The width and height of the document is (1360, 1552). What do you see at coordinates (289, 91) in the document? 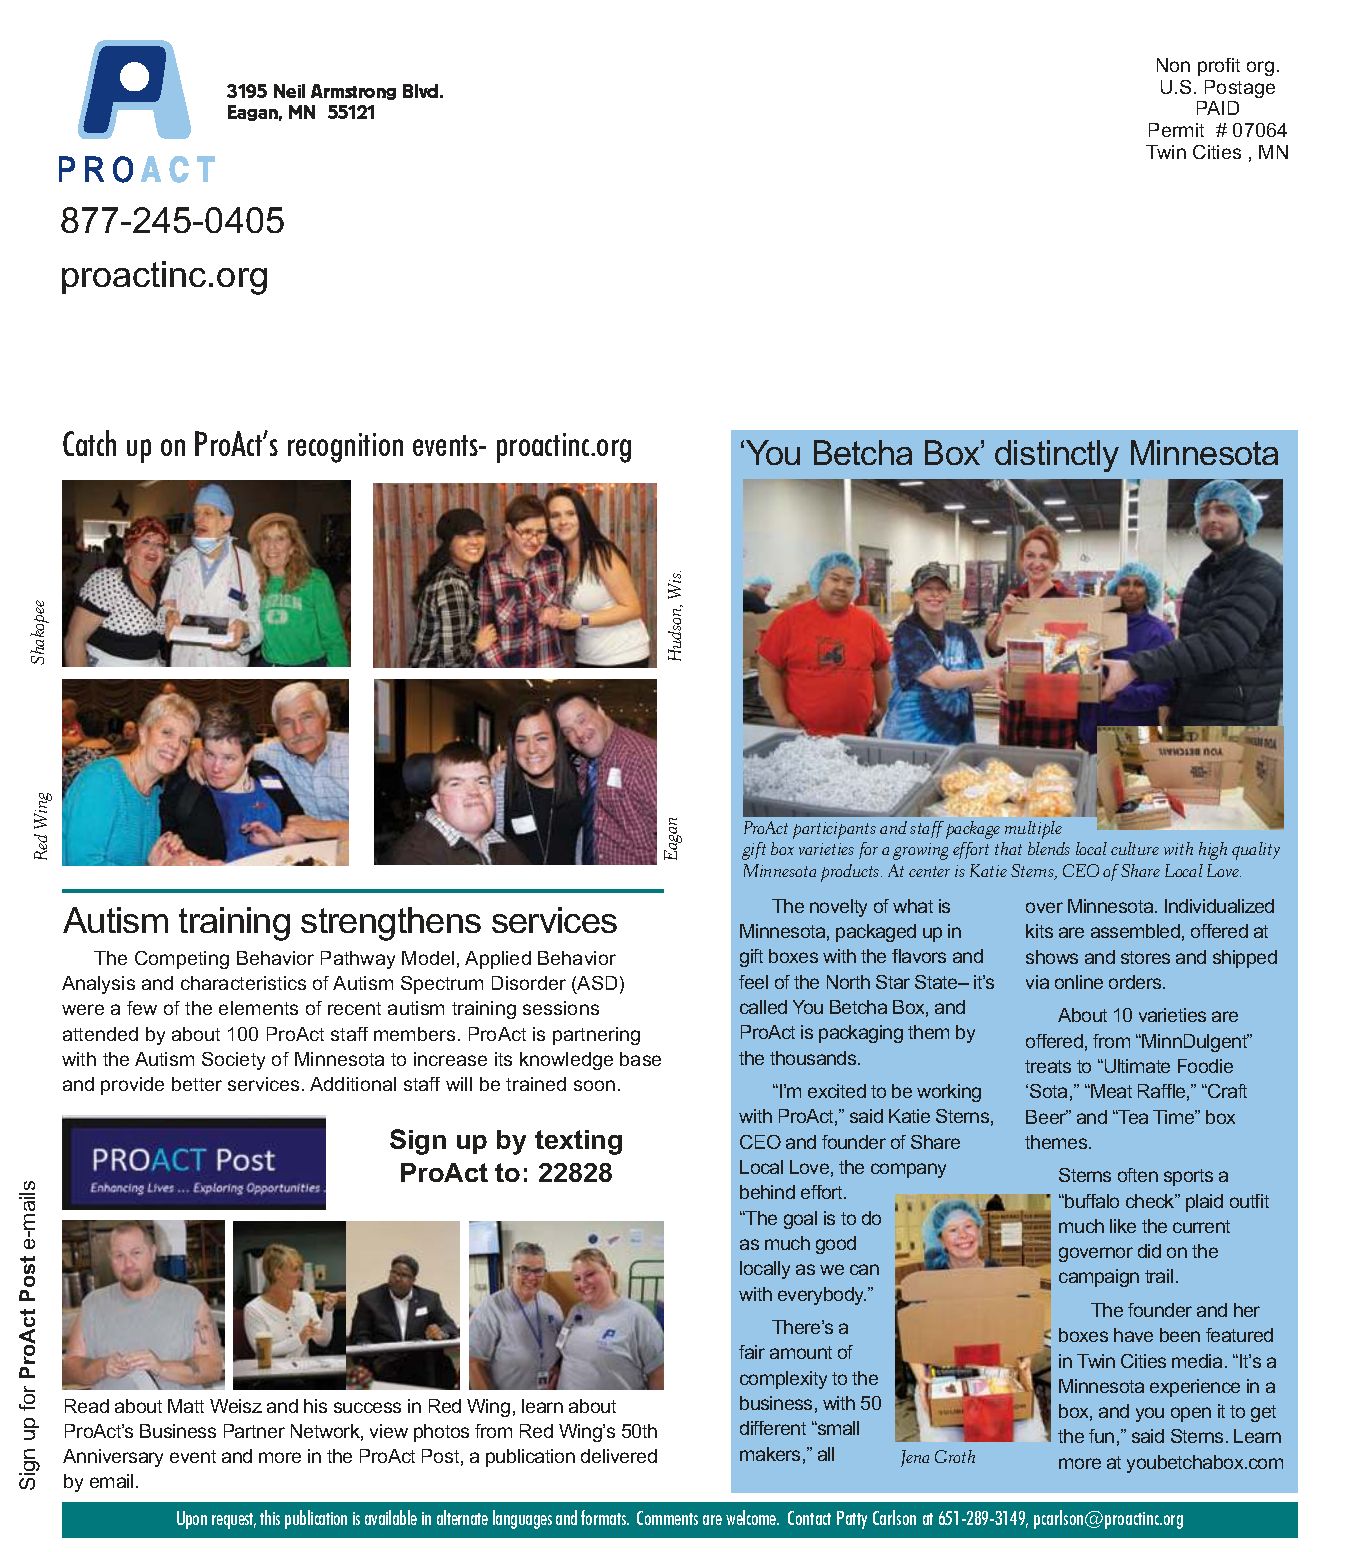
I see `Neil` at bounding box center [289, 91].
